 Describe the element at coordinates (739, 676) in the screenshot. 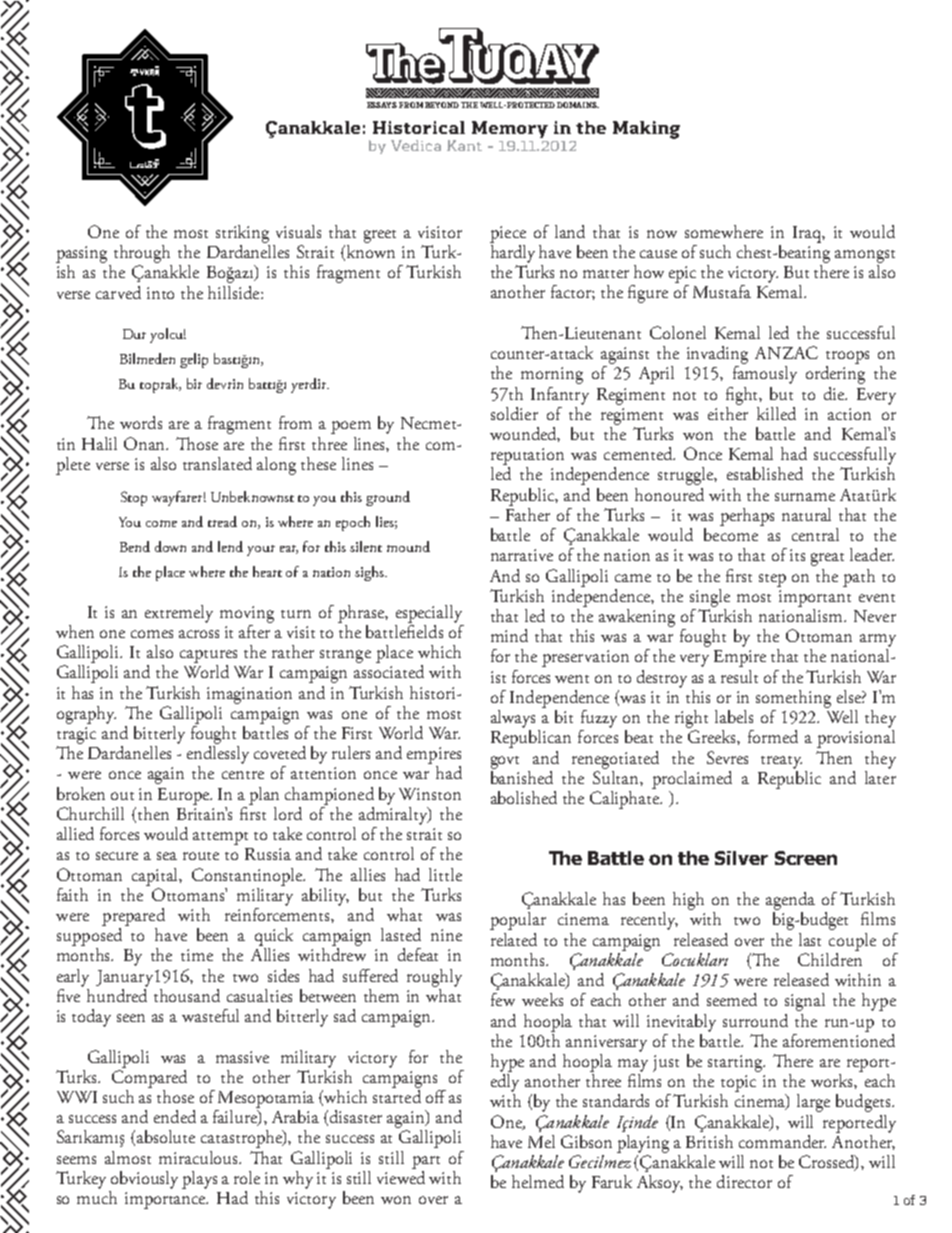

I see `result` at that location.
